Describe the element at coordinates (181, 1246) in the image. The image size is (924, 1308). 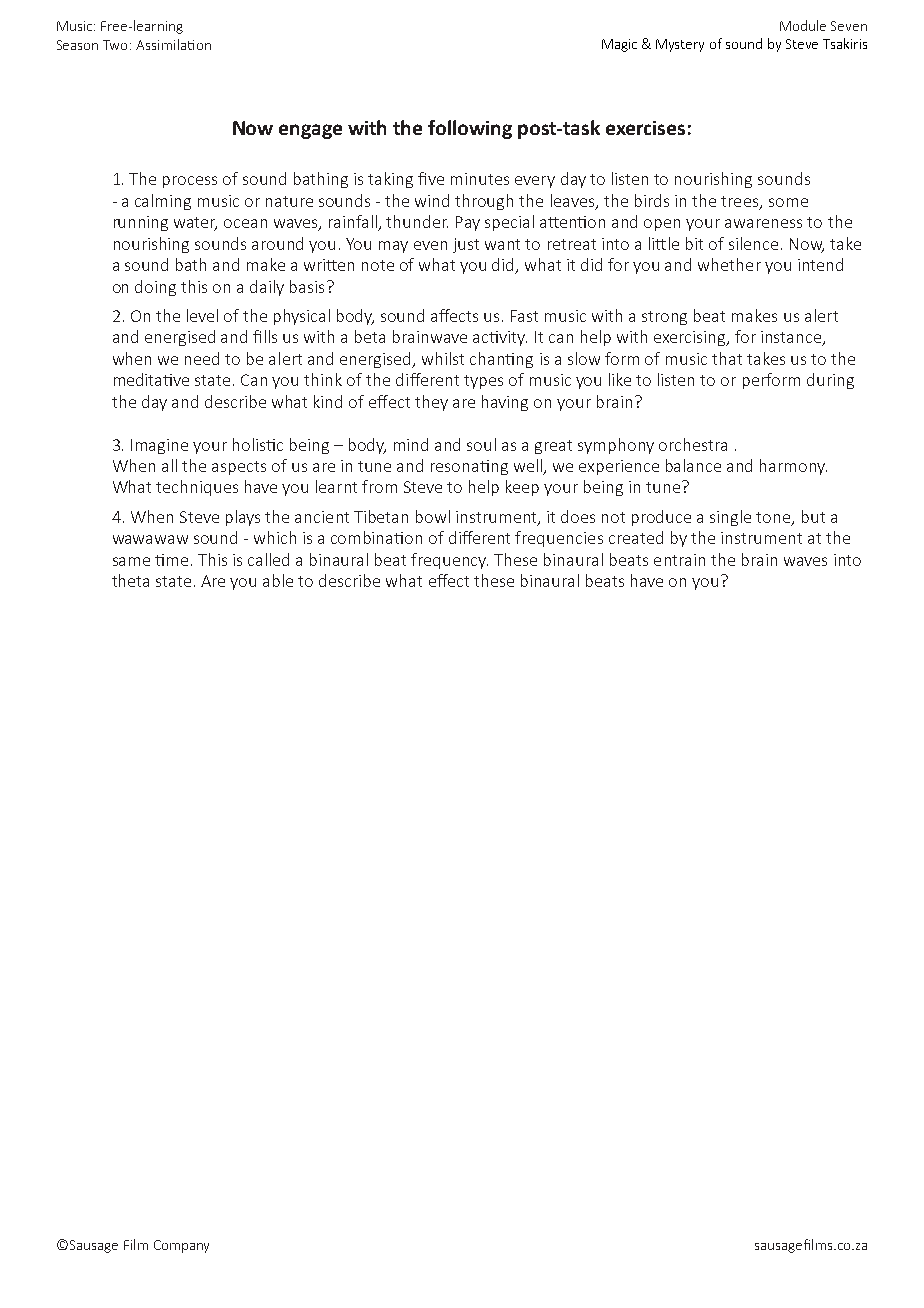
I see `Company` at that location.
